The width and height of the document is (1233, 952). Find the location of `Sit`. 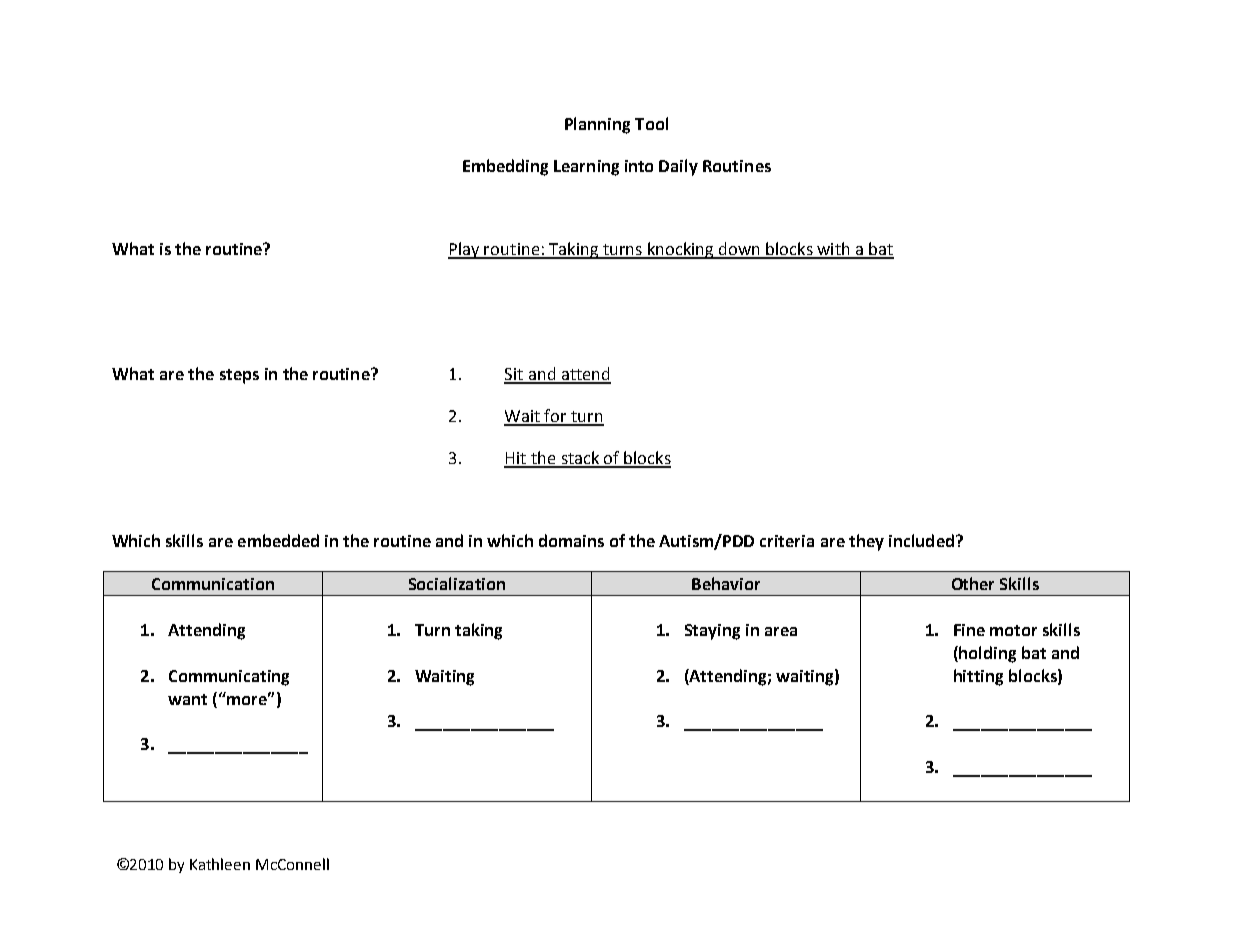

Sit is located at coordinates (514, 375).
